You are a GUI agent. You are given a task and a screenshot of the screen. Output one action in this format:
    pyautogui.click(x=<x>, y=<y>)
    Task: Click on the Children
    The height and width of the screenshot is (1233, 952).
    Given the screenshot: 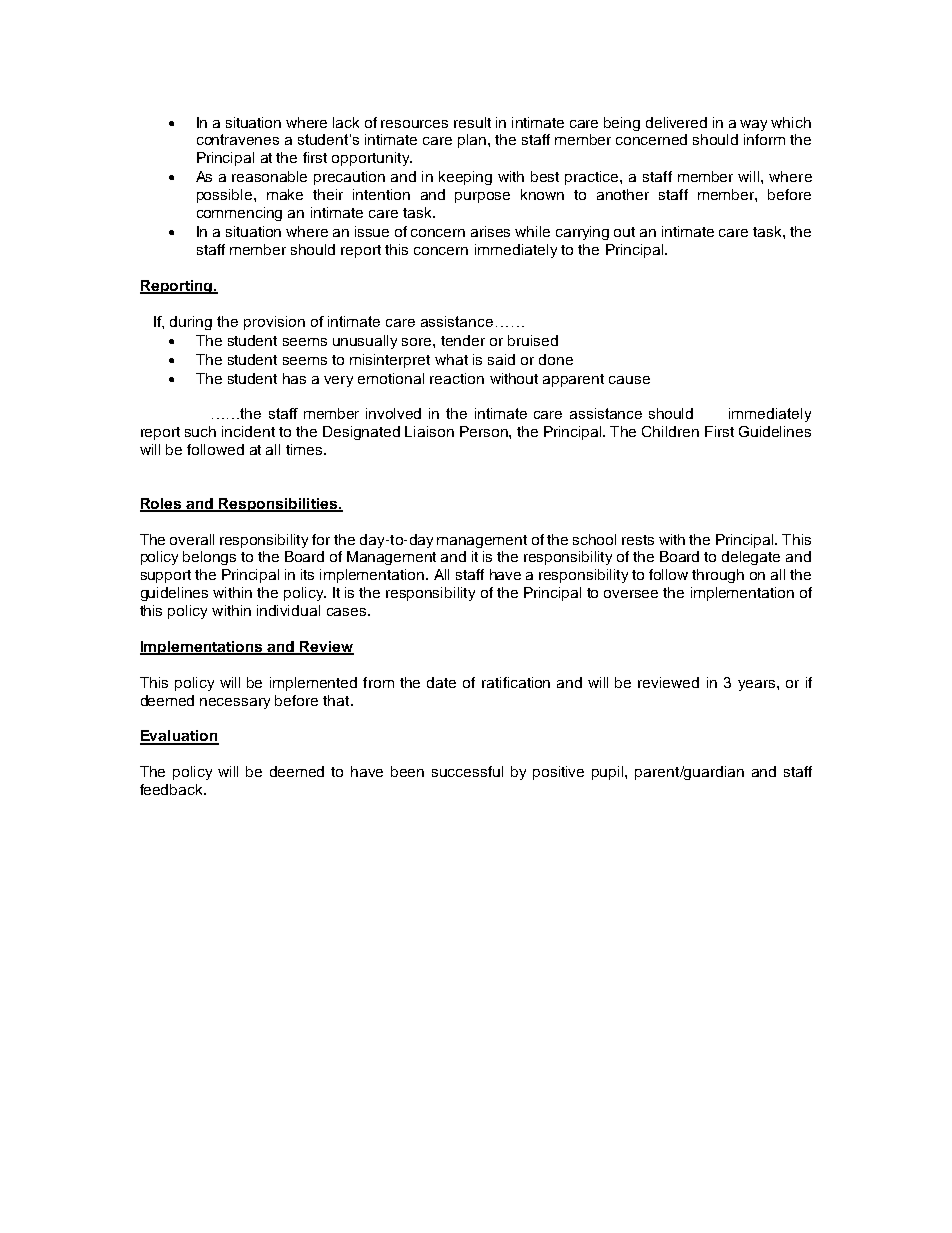 What is the action you would take?
    pyautogui.click(x=670, y=431)
